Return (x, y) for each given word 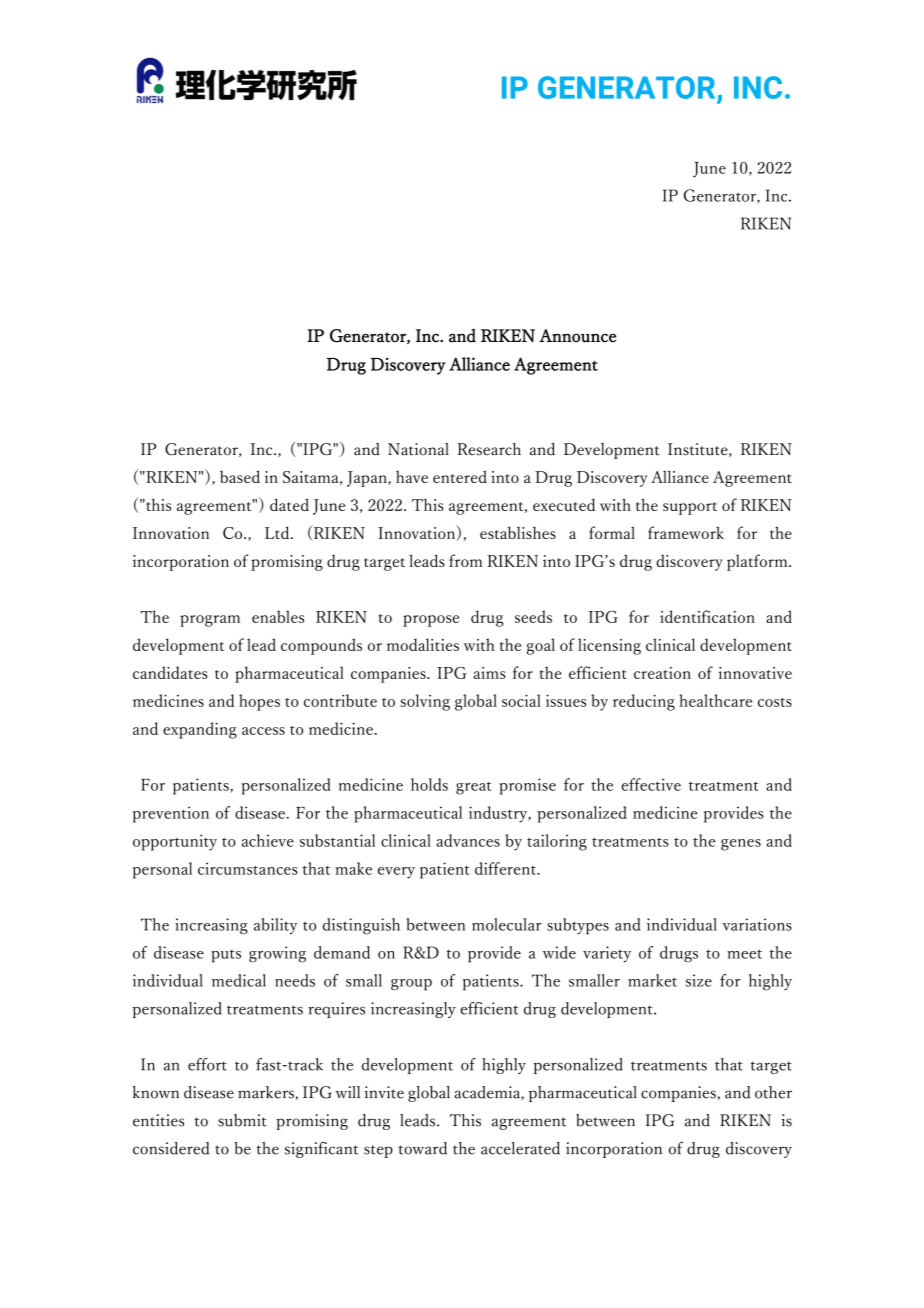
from (465, 560)
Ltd (278, 532)
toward (422, 1148)
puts (226, 956)
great (474, 788)
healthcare (715, 700)
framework (686, 532)
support (690, 508)
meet (744, 954)
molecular (506, 924)
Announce (577, 336)
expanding (200, 730)
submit (242, 1120)
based (240, 476)
